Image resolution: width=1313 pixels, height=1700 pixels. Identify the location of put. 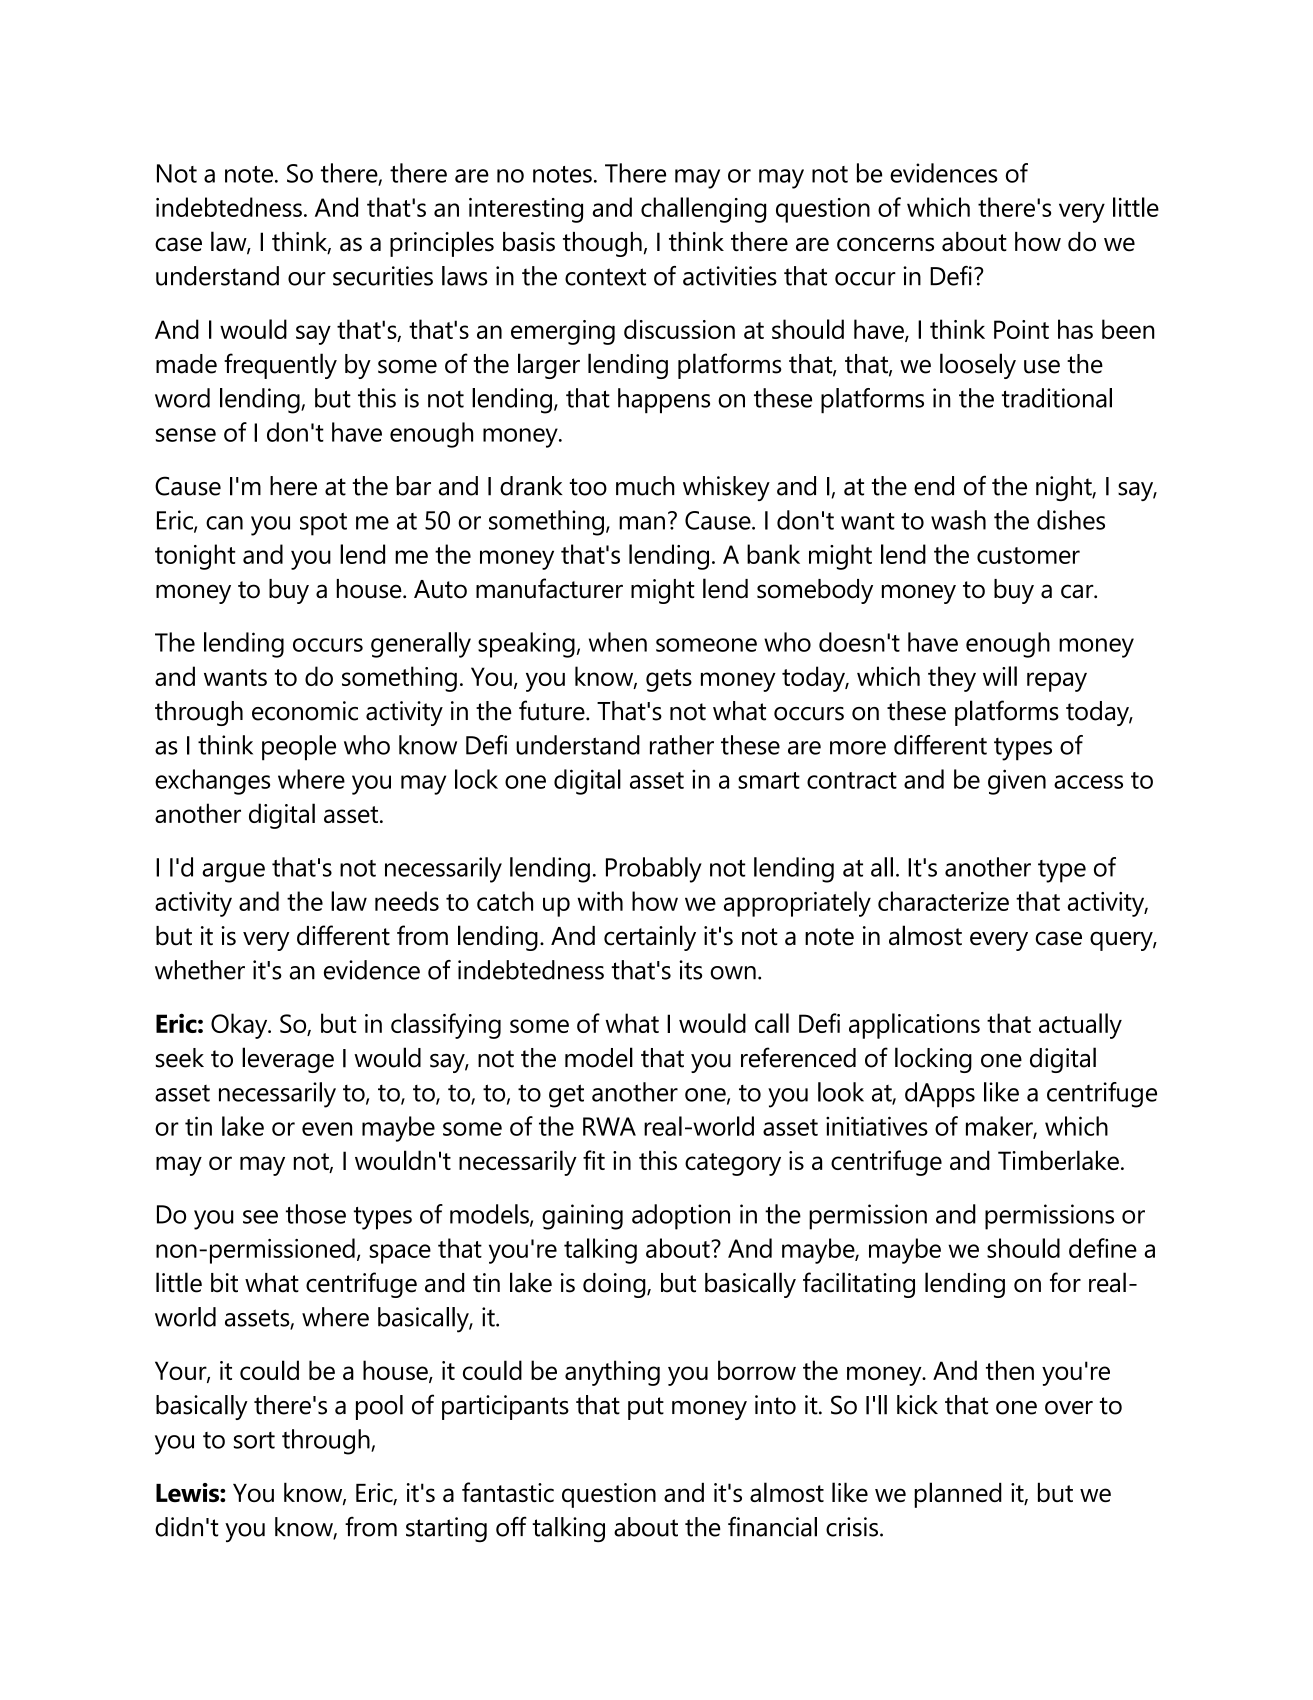
(646, 1408).
